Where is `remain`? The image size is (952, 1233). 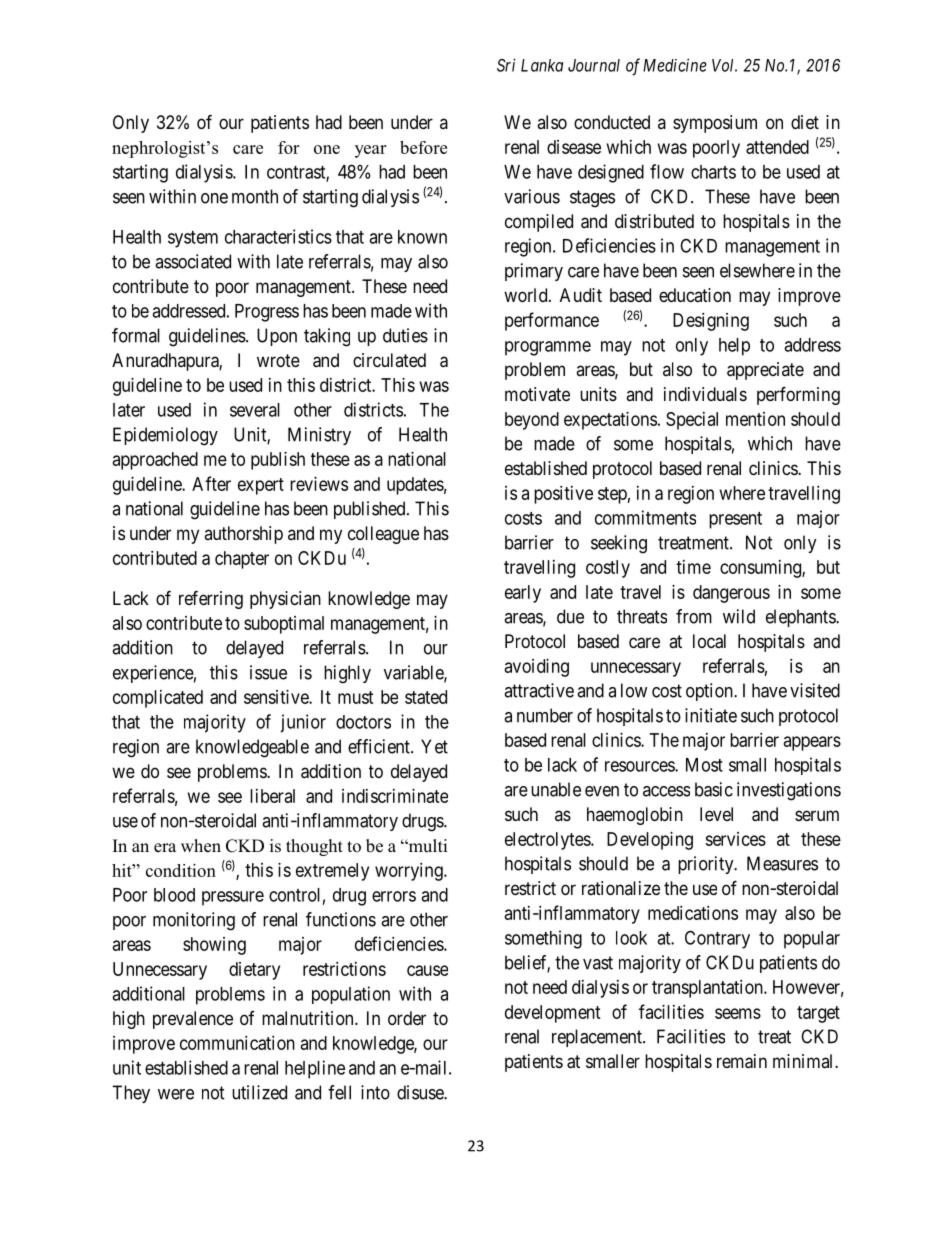
remain is located at coordinates (742, 1061).
